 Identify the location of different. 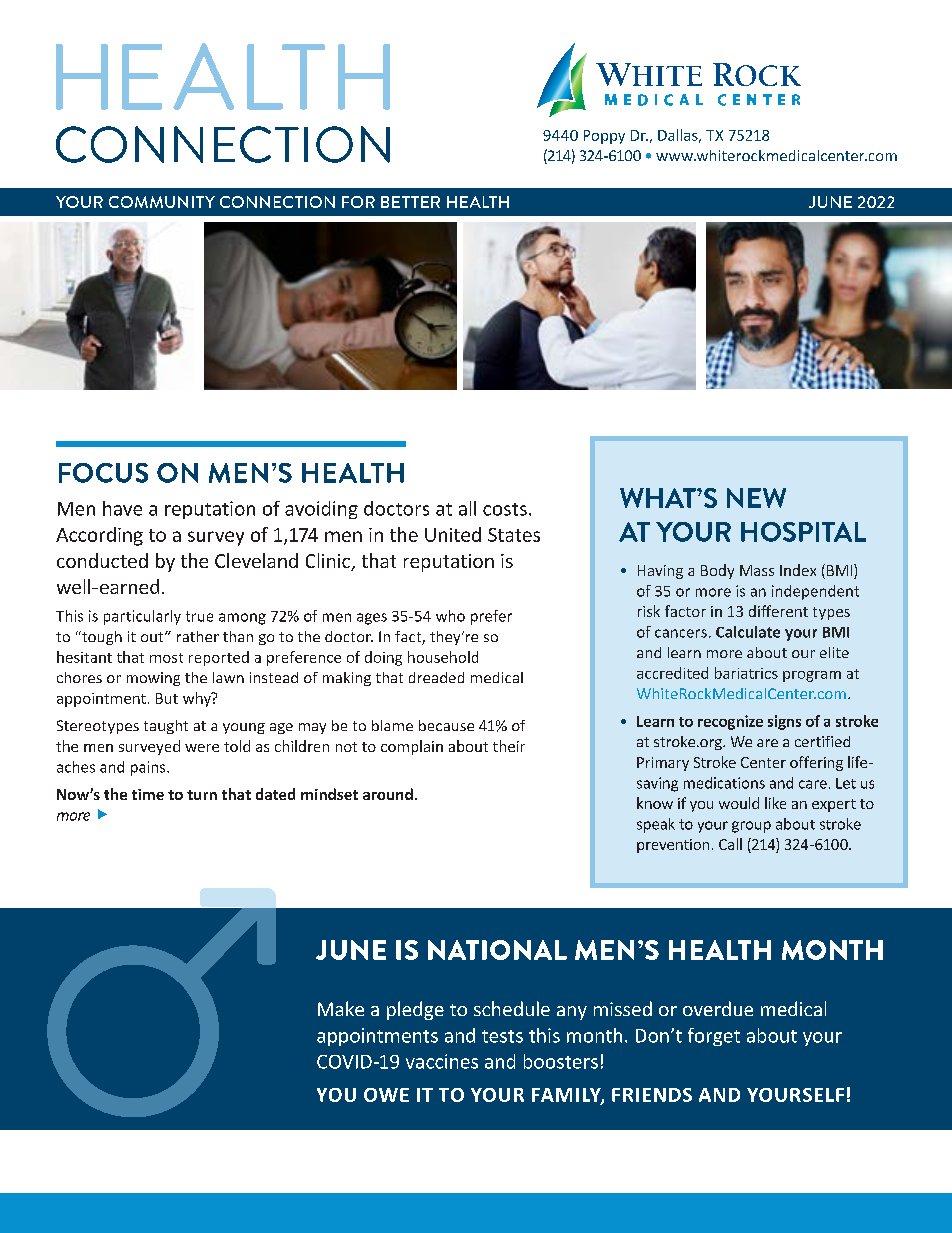
(778, 611).
